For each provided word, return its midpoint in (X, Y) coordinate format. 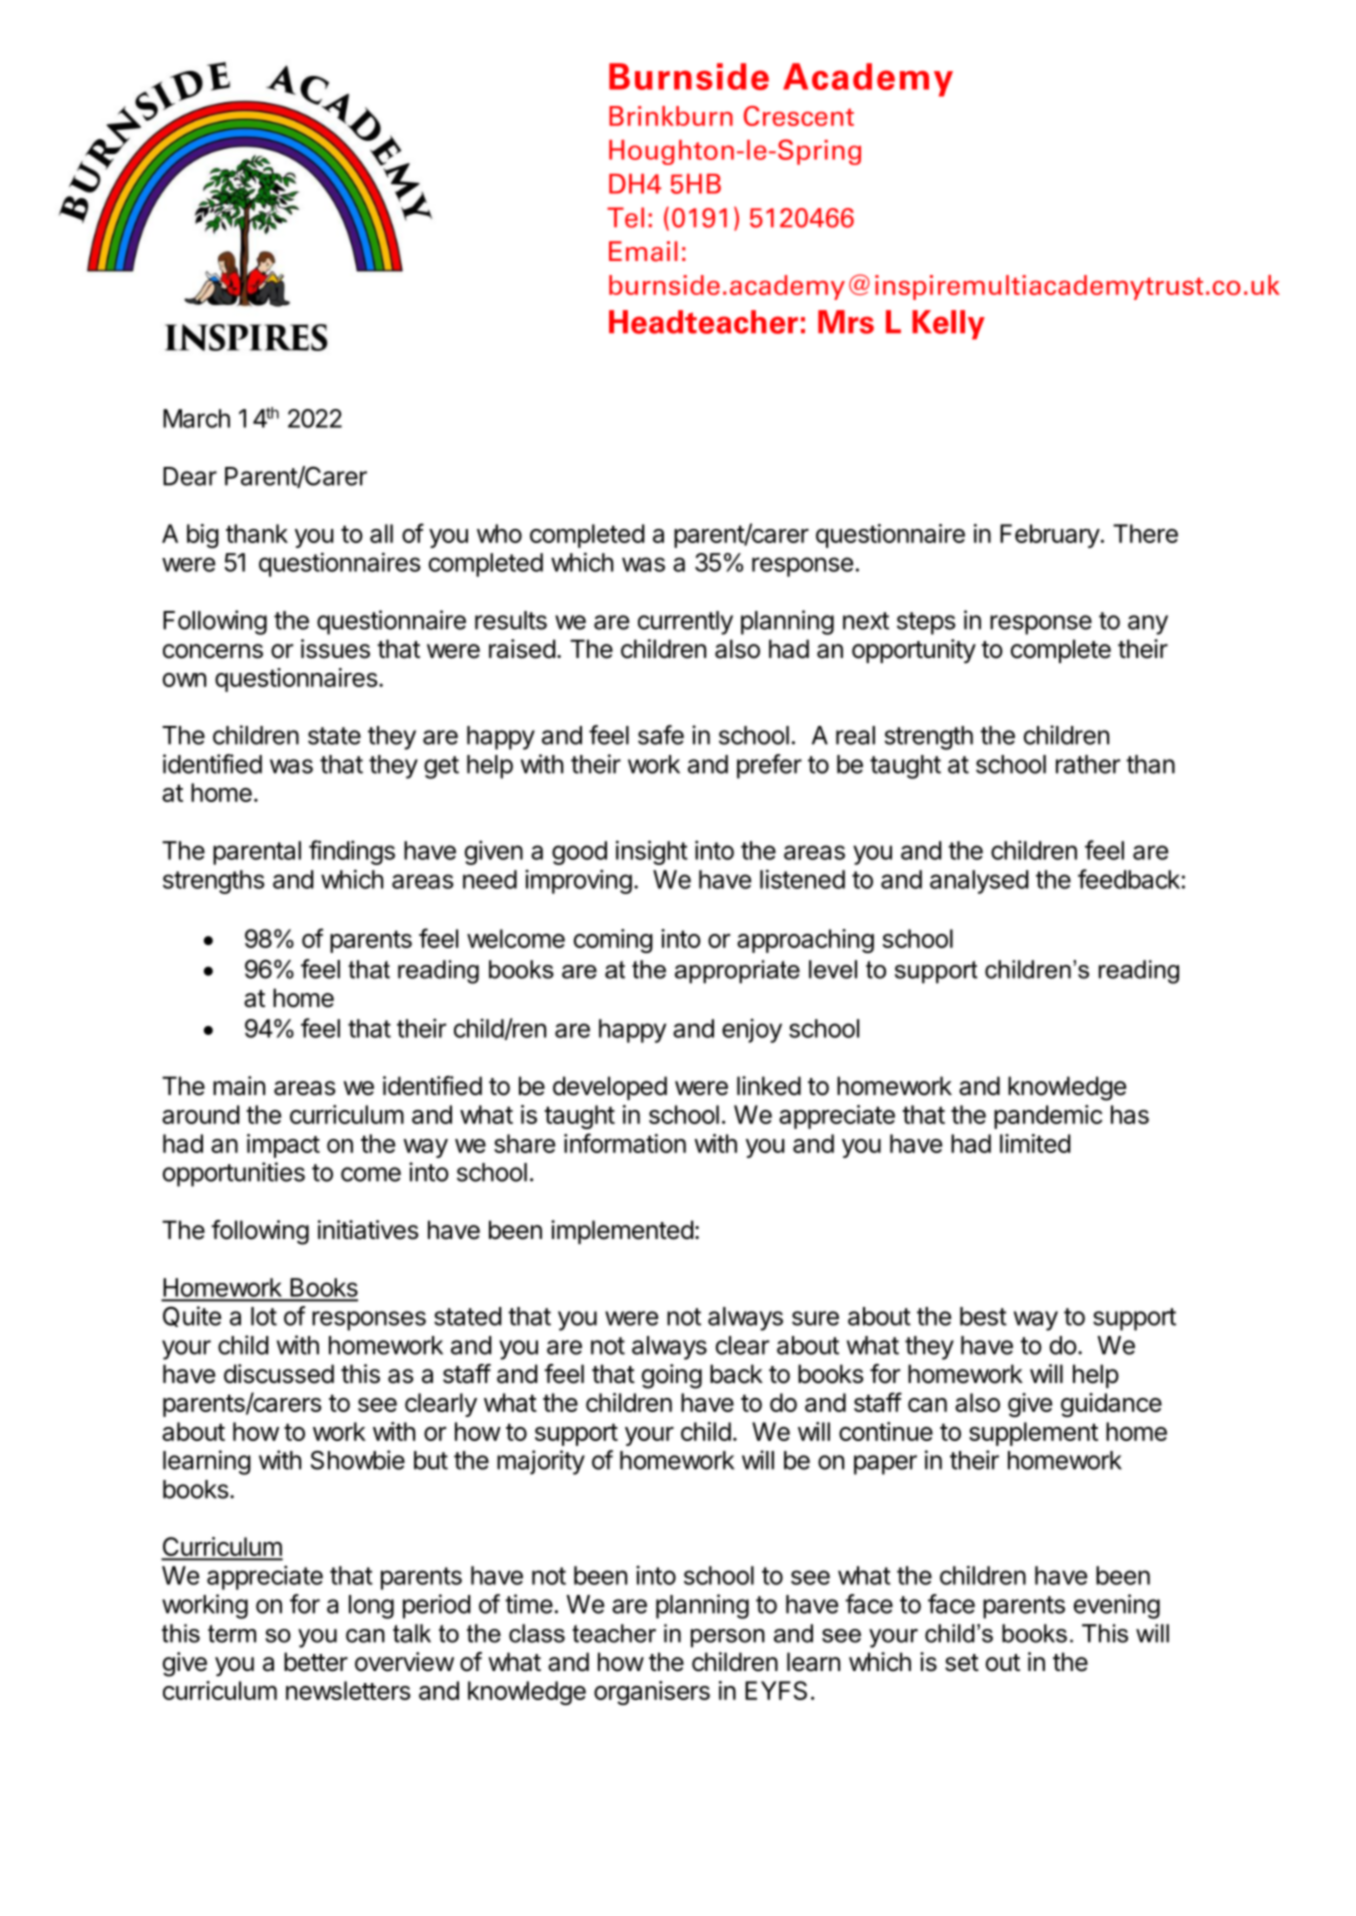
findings (352, 852)
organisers (652, 1693)
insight (652, 852)
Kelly (948, 325)
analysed (979, 882)
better (316, 1662)
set (962, 1663)
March (196, 418)
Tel (625, 217)
